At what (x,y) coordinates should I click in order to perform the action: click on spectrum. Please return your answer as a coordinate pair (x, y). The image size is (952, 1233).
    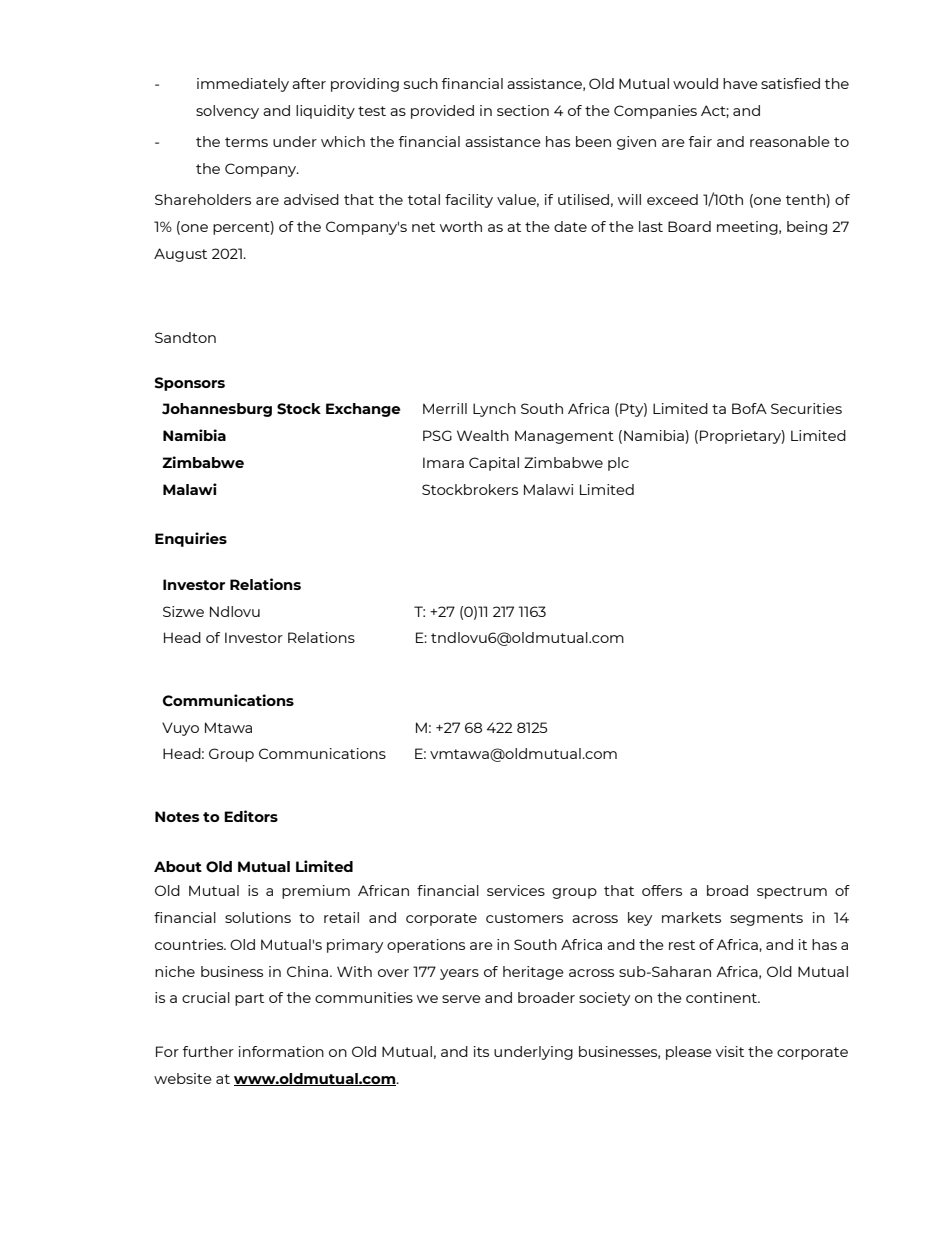
    Looking at the image, I should click on (792, 892).
